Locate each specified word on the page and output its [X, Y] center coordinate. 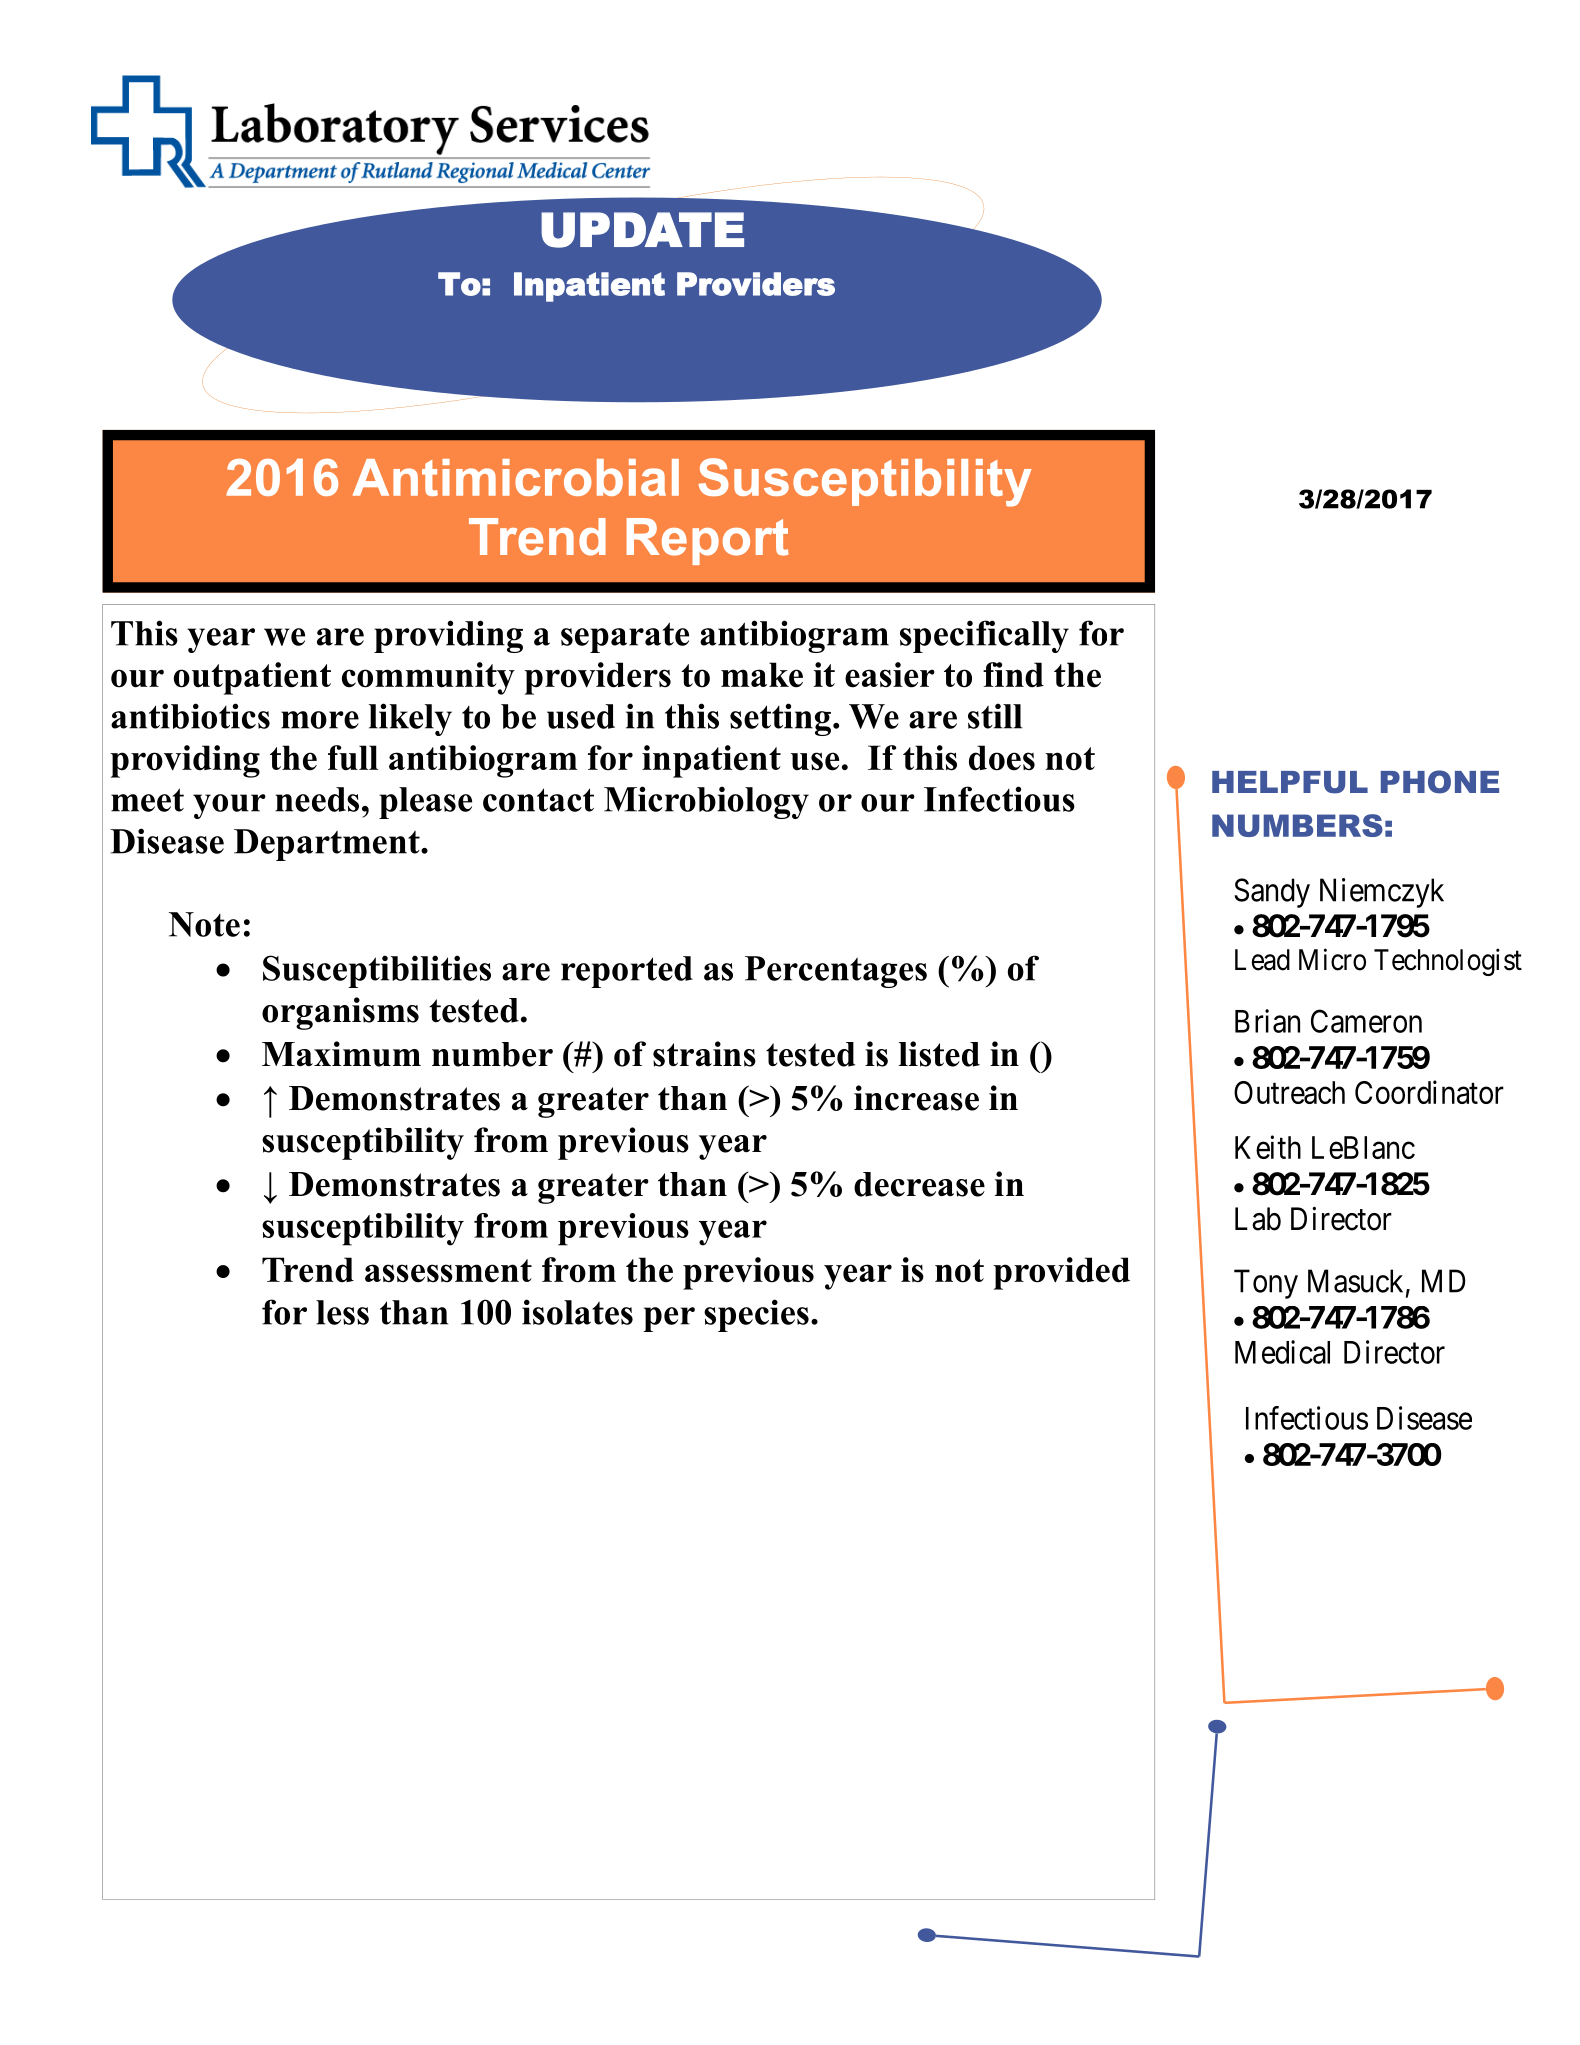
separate [625, 637]
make [762, 675]
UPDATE [642, 230]
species [756, 1315]
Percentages [836, 972]
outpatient [252, 678]
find [1013, 675]
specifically [984, 636]
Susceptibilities [377, 971]
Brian [1267, 1021]
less [342, 1312]
